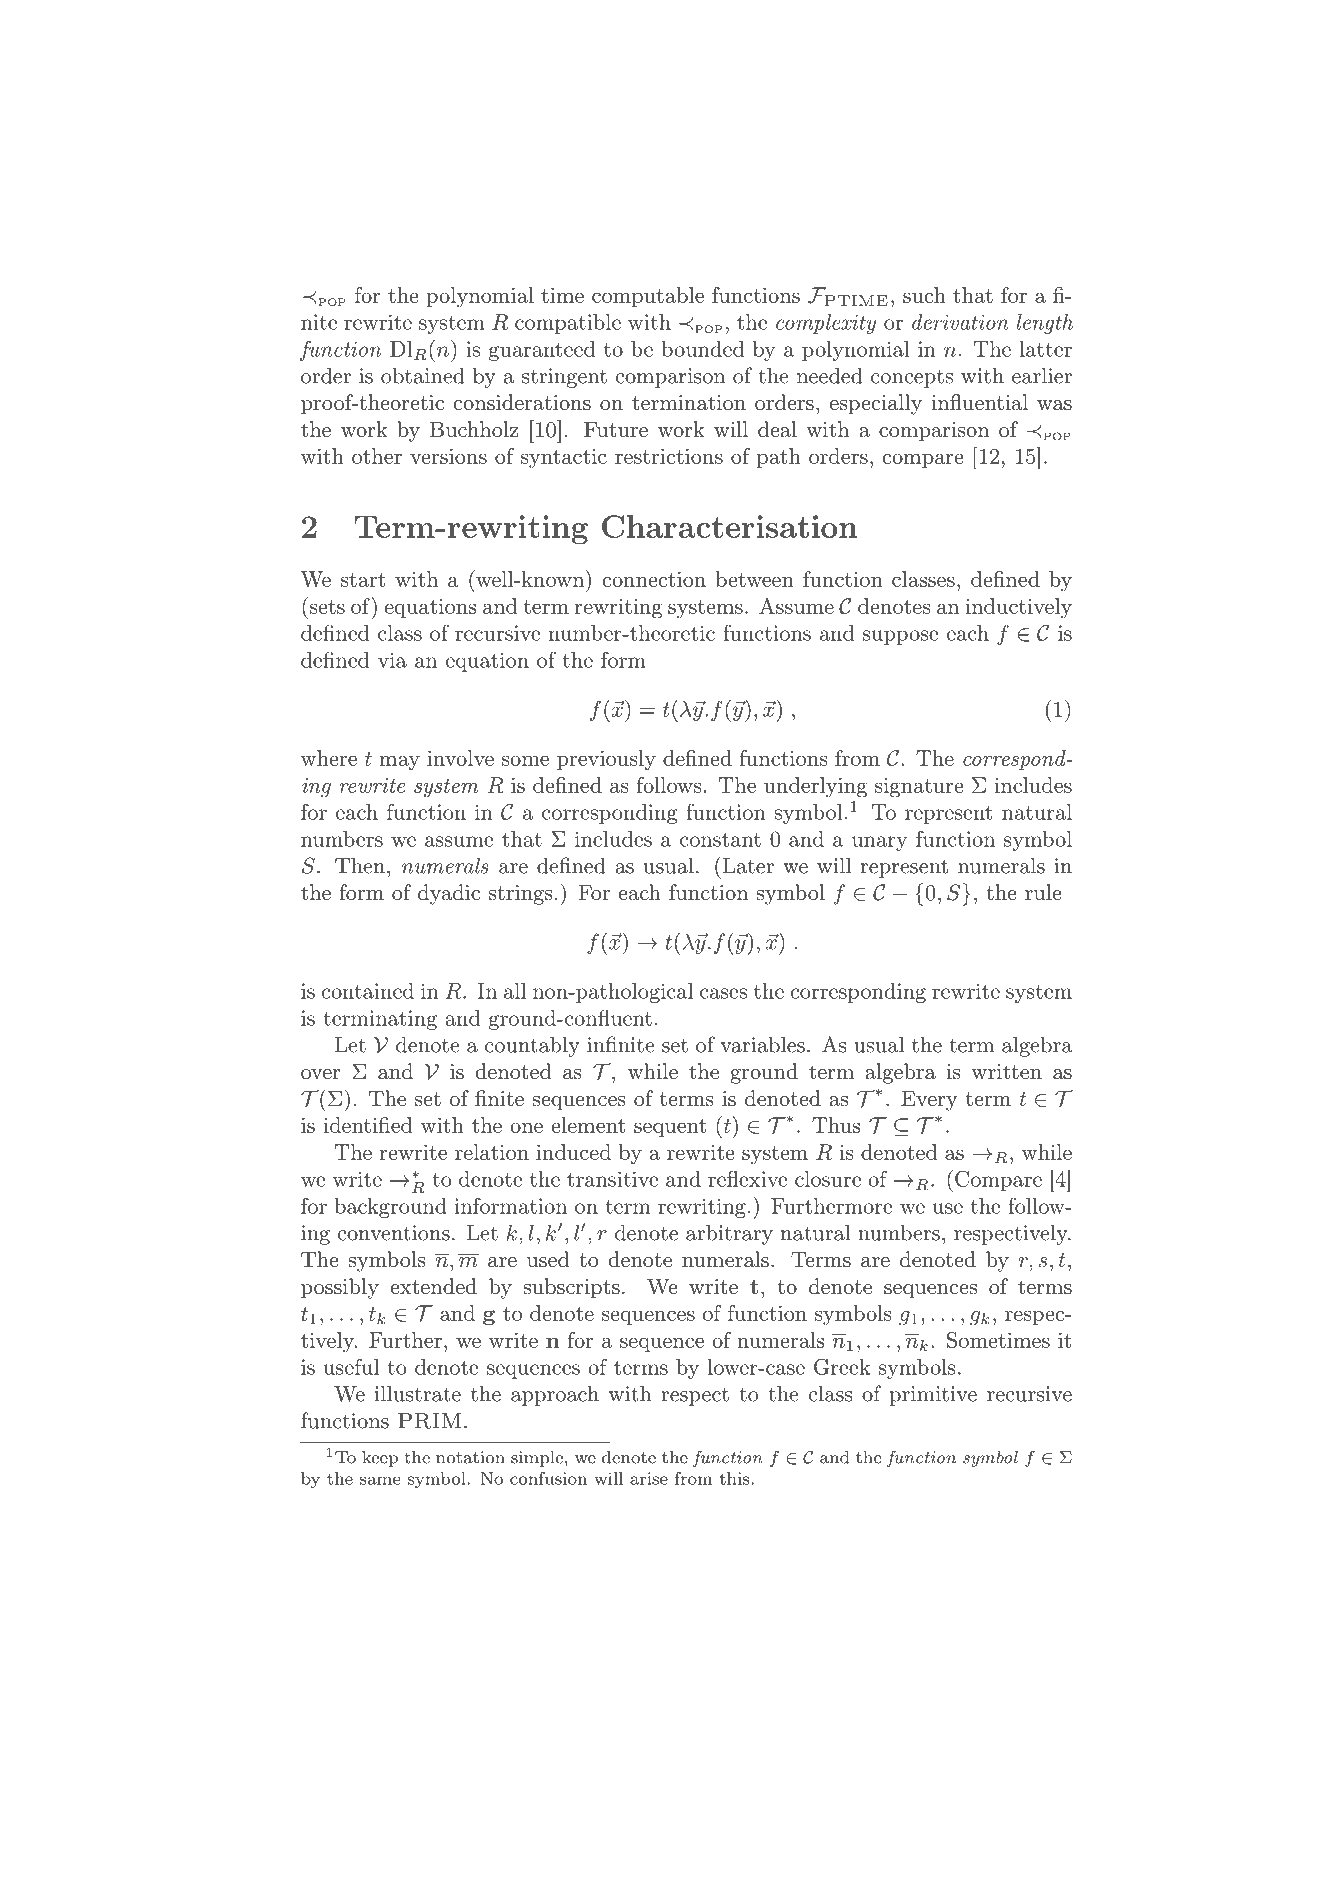 The height and width of the screenshot is (1891, 1337). What do you see at coordinates (654, 579) in the screenshot?
I see `connection` at bounding box center [654, 579].
